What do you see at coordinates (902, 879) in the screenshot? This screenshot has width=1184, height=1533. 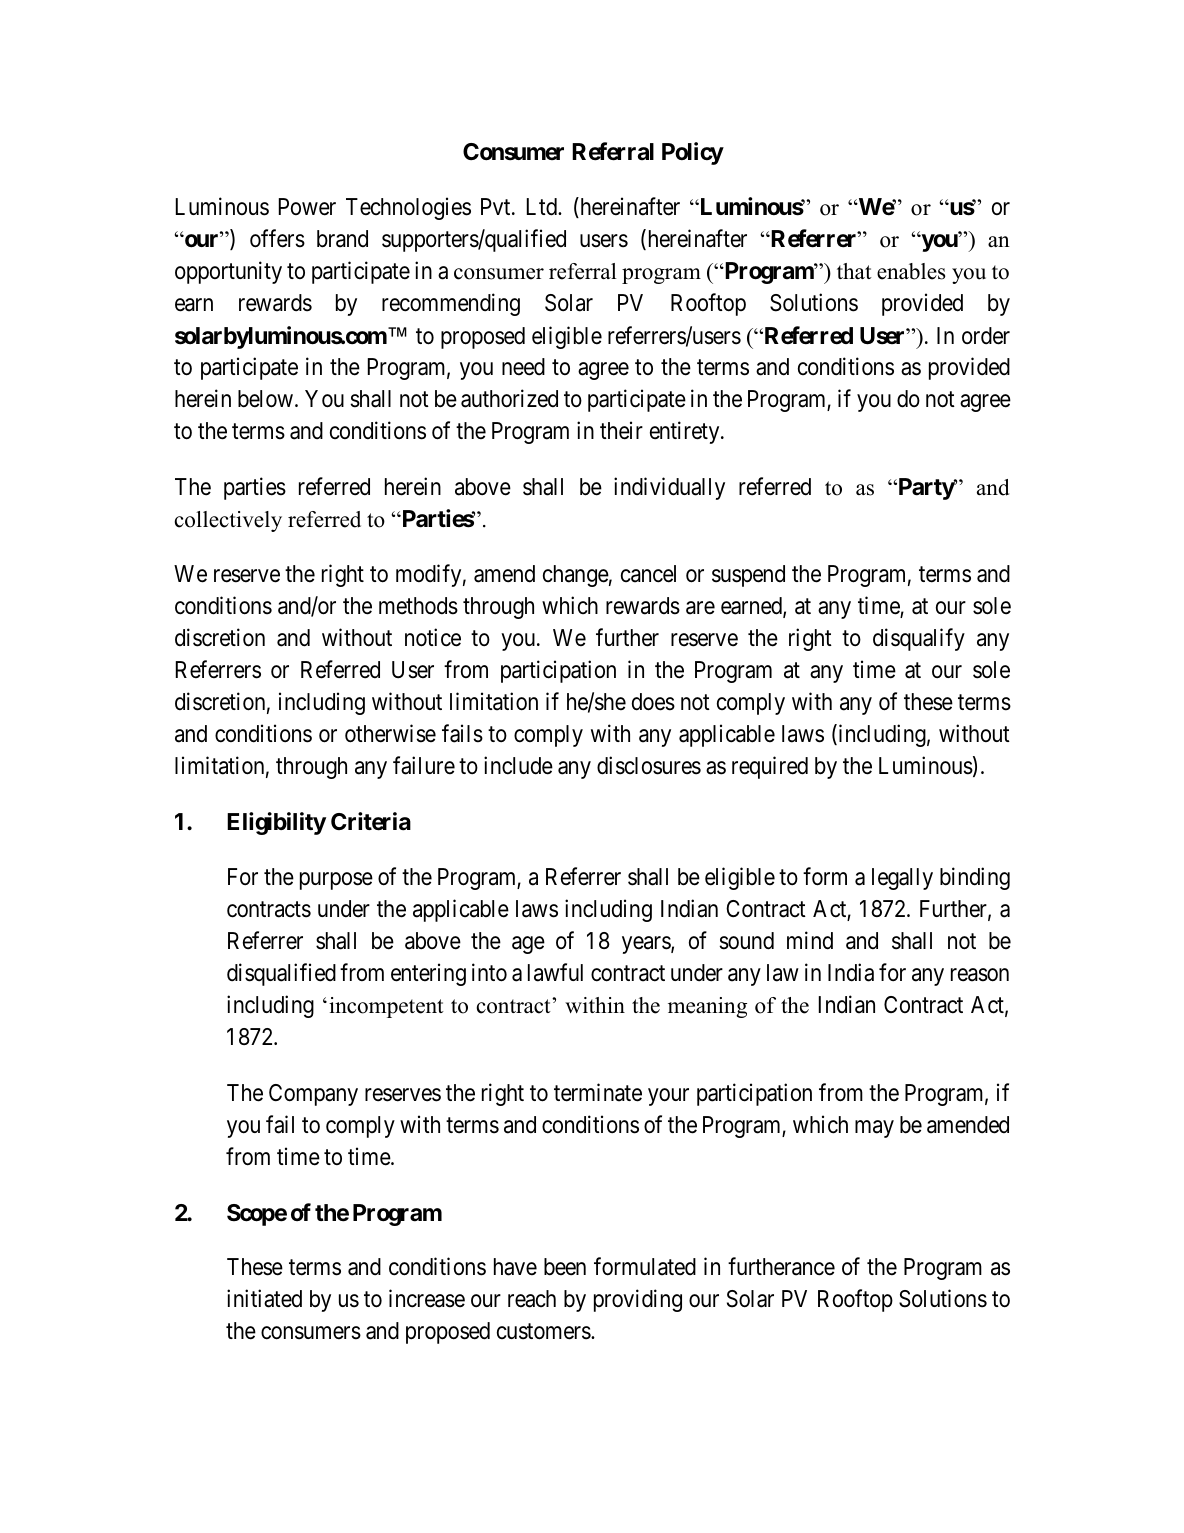 I see `legally` at bounding box center [902, 879].
